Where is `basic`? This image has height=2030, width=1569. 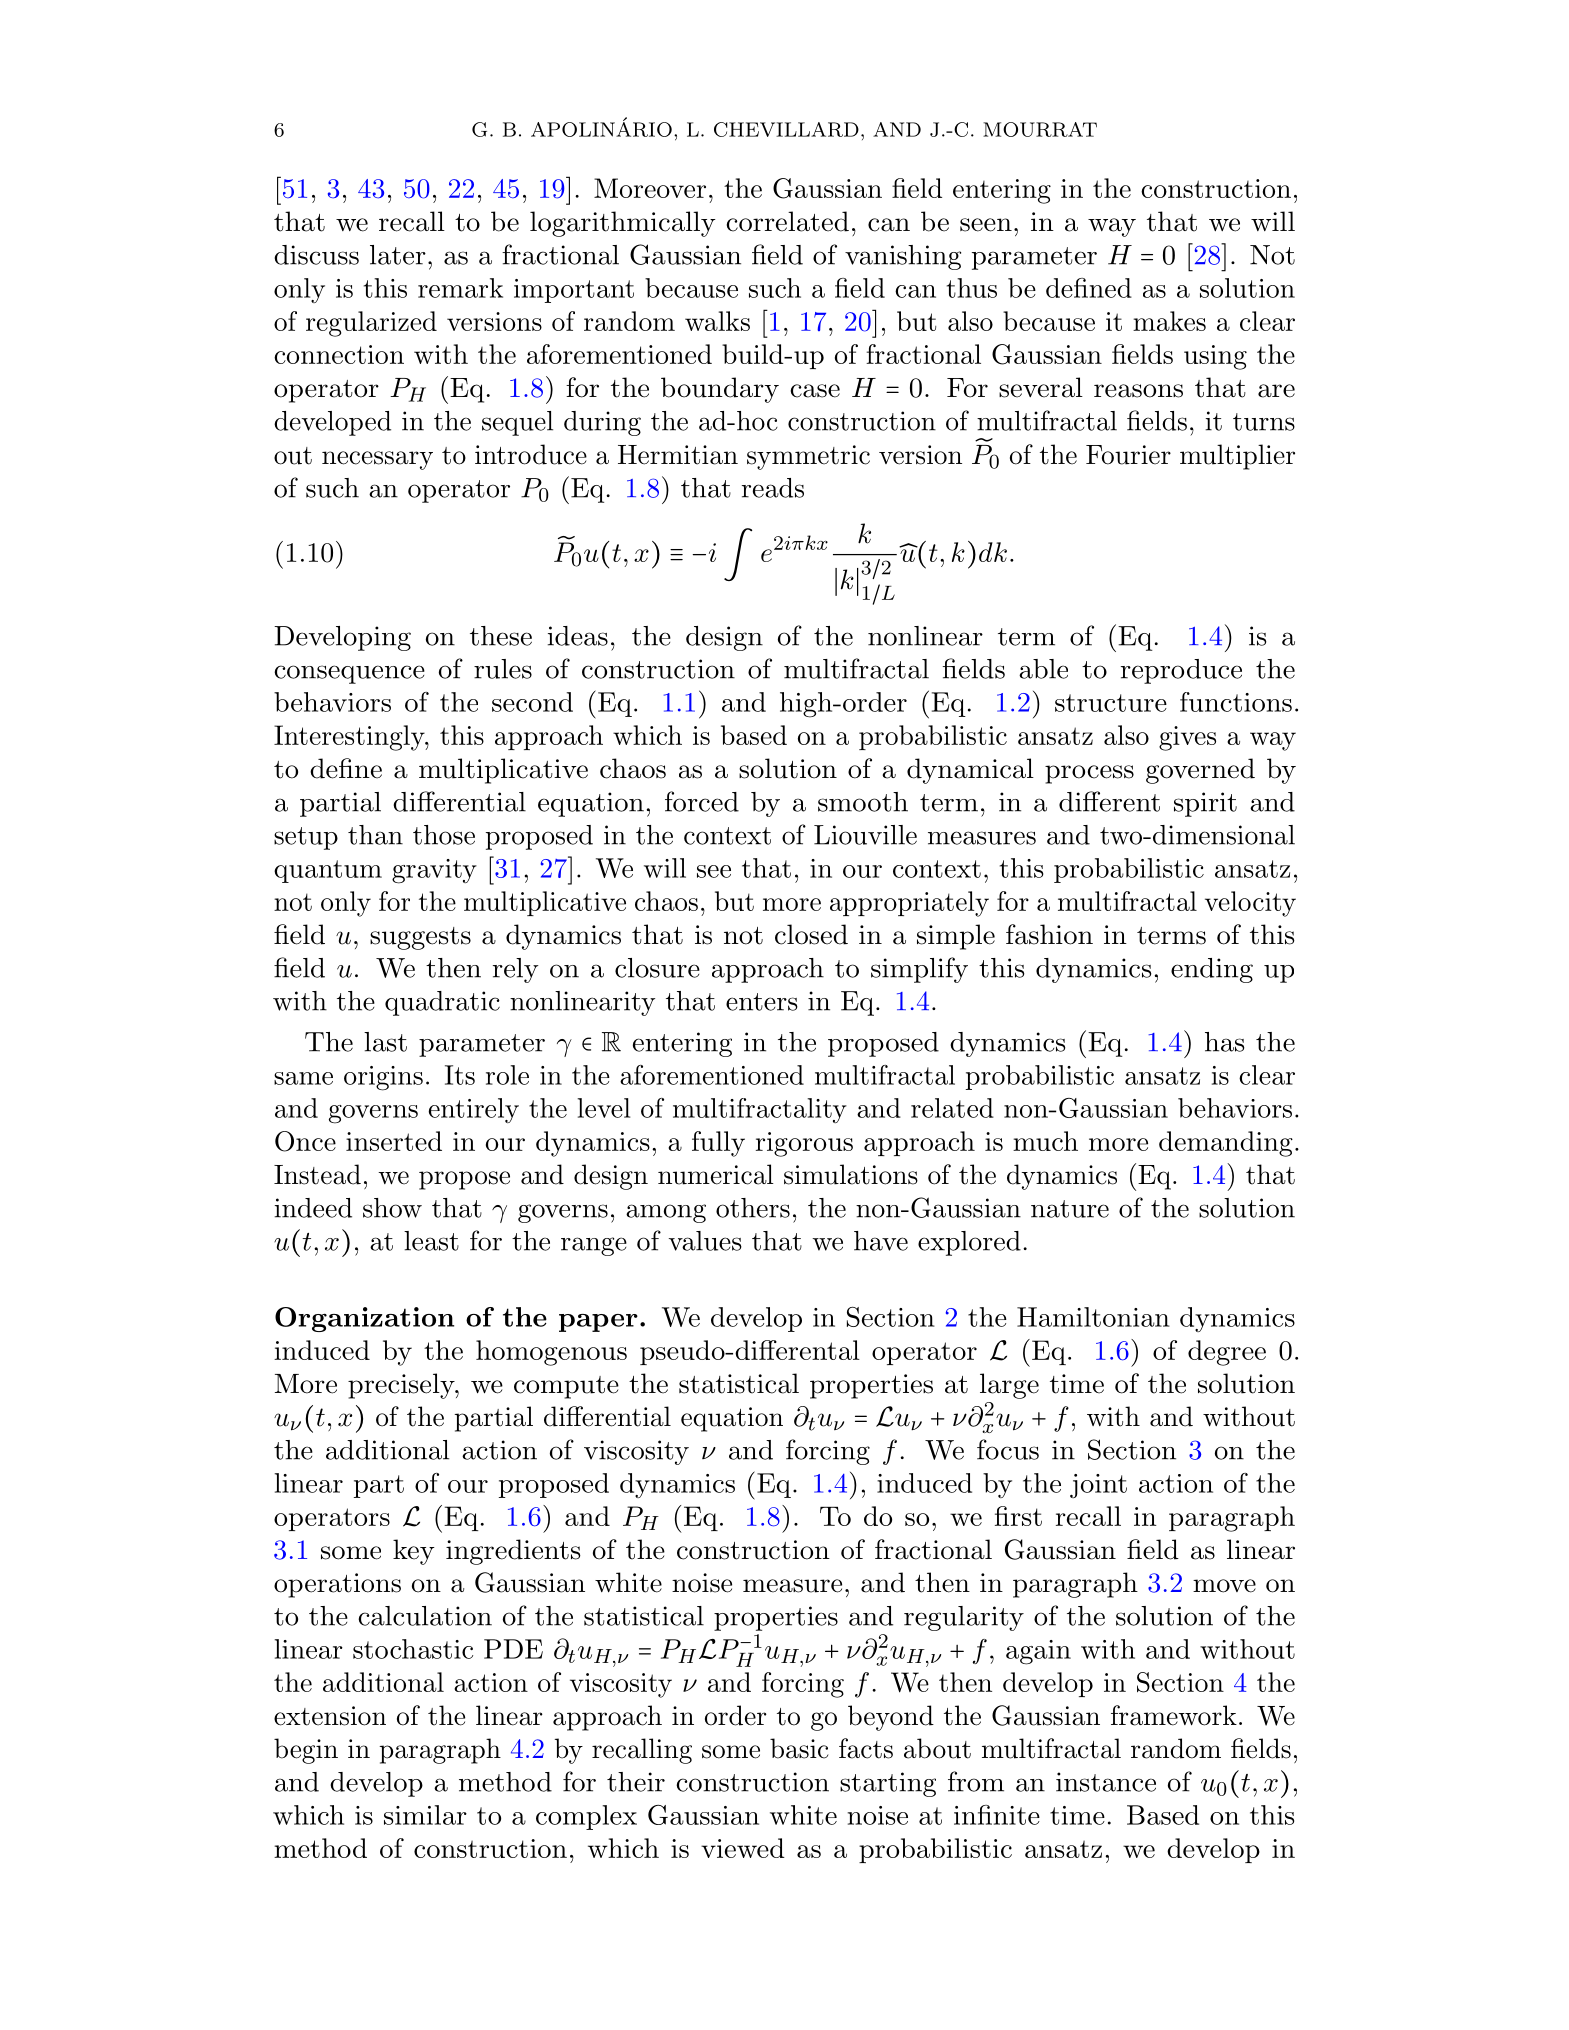 basic is located at coordinates (799, 1748).
